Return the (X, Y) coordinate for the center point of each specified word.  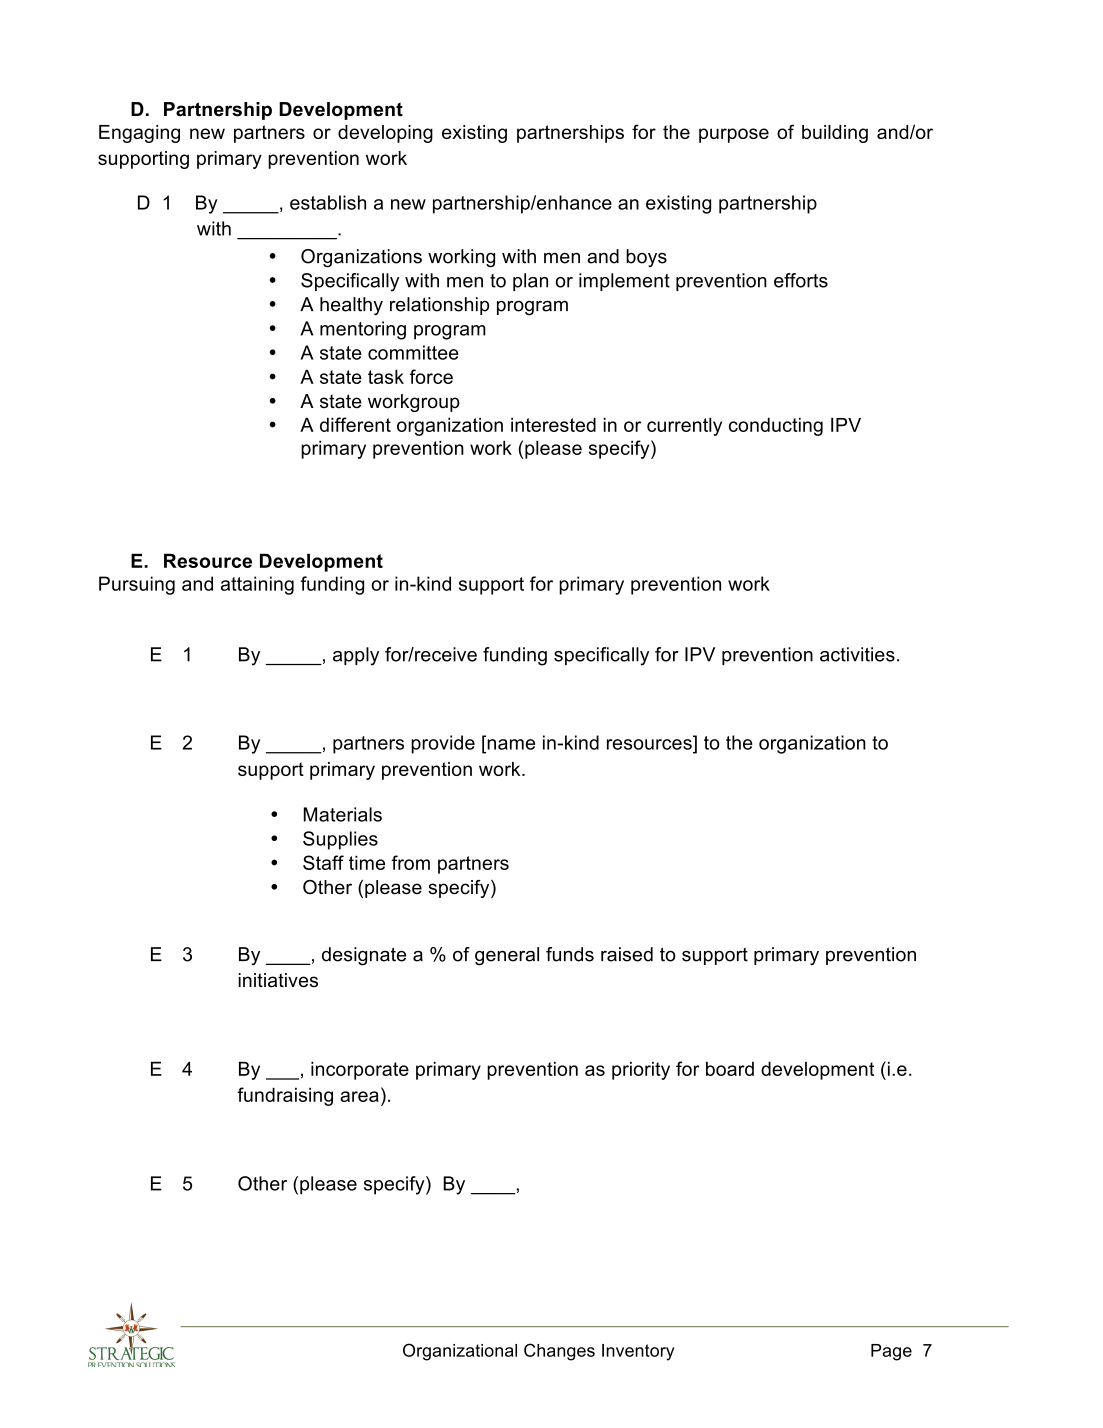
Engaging (139, 134)
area (359, 1096)
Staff (323, 862)
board (730, 1068)
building (835, 134)
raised (627, 954)
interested (553, 424)
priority (641, 1071)
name (511, 744)
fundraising (285, 1096)
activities (857, 654)
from (410, 862)
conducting (776, 426)
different (355, 424)
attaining (257, 585)
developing (385, 134)
